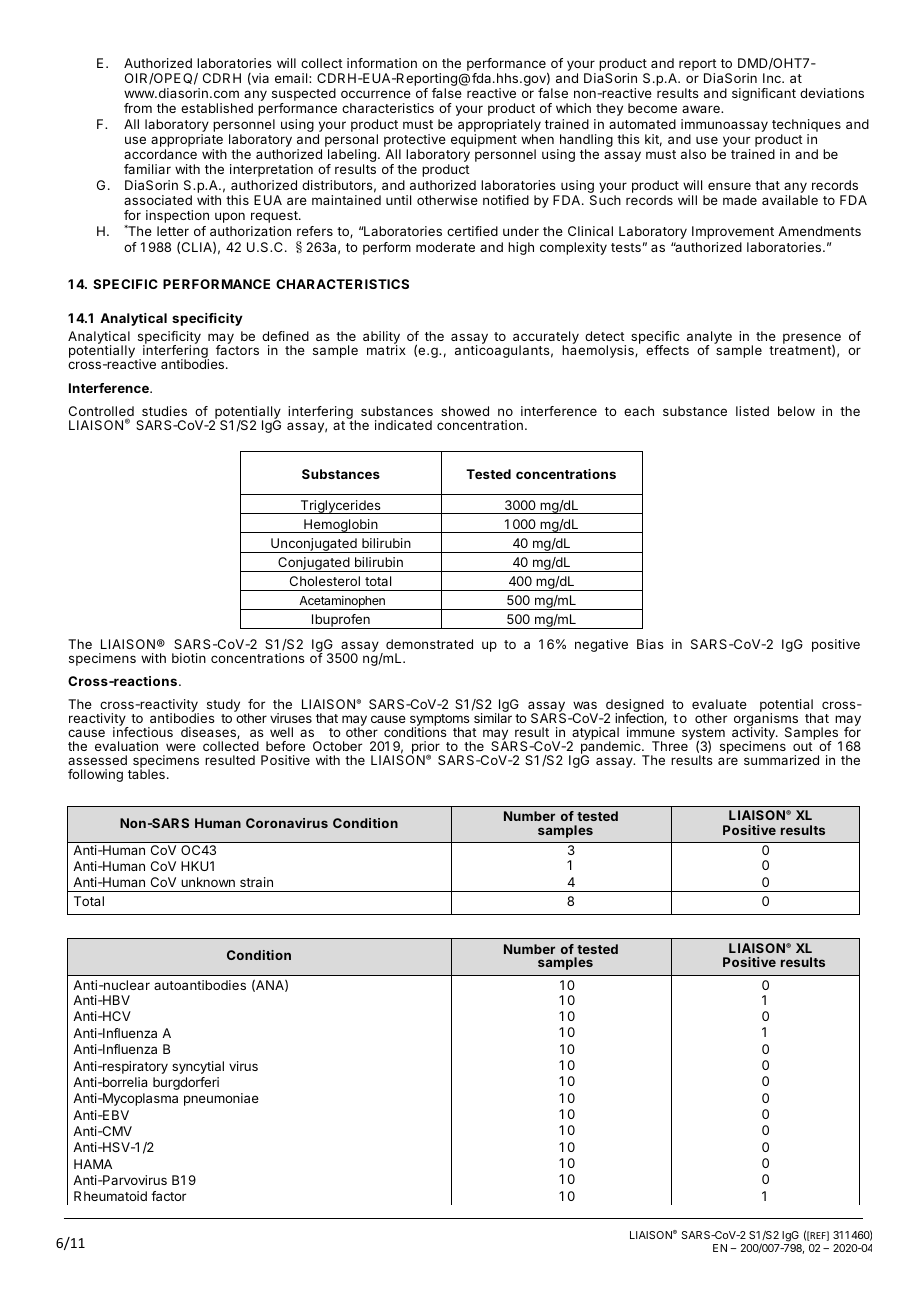  I want to click on established, so click(217, 108).
